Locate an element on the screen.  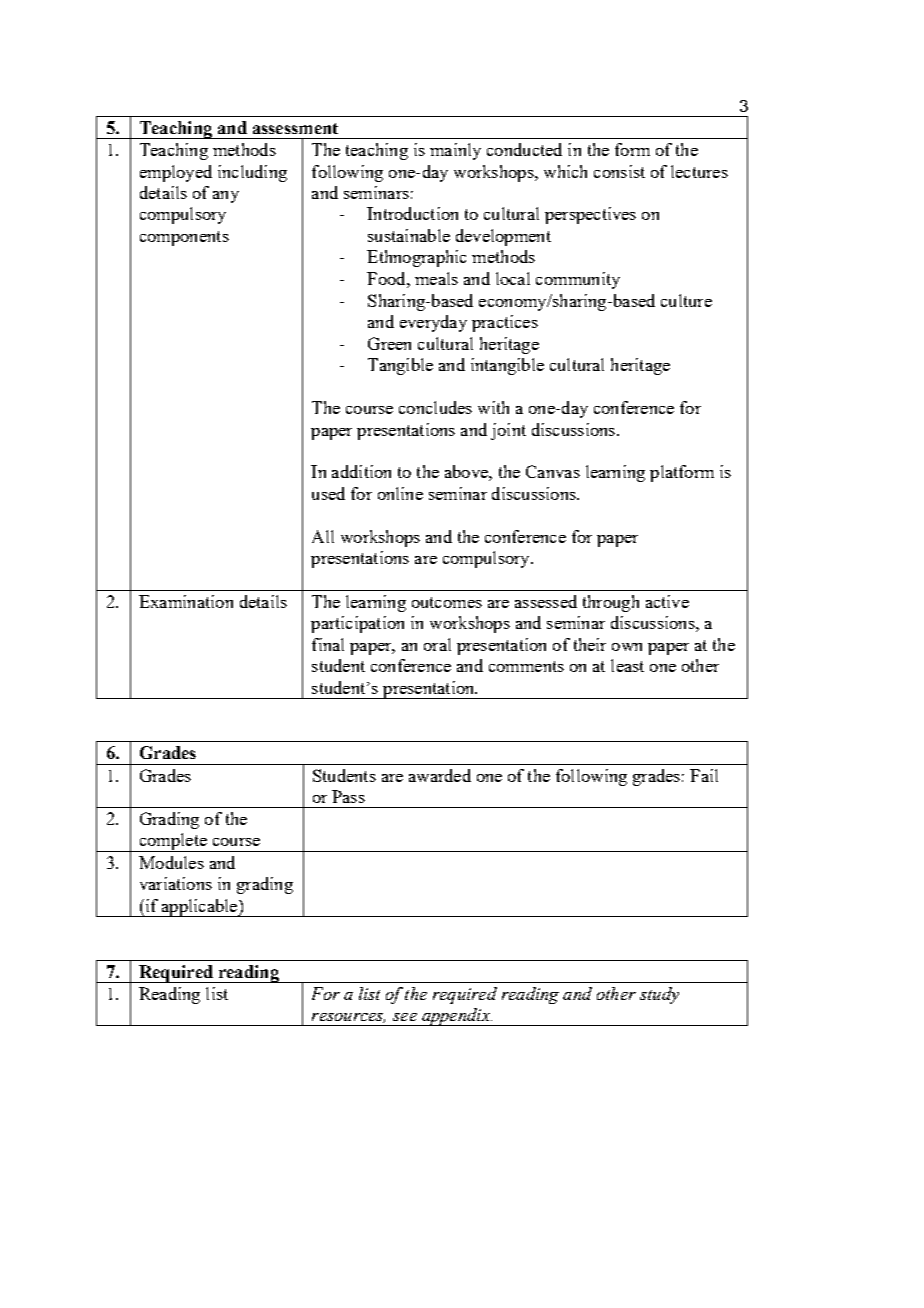
Examination is located at coordinates (186, 601).
